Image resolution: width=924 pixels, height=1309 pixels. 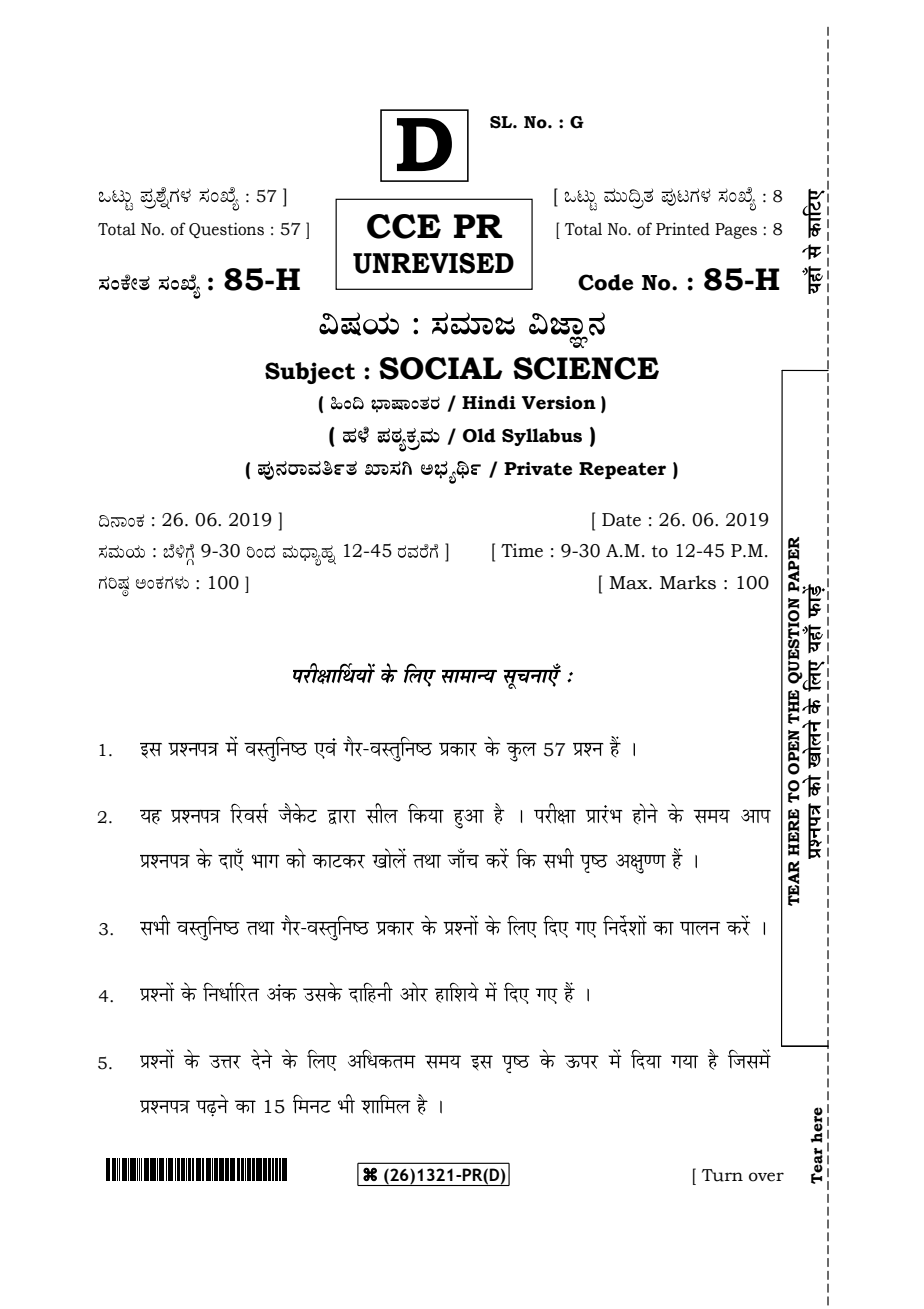 What do you see at coordinates (404, 226) in the screenshot?
I see `CCE` at bounding box center [404, 226].
